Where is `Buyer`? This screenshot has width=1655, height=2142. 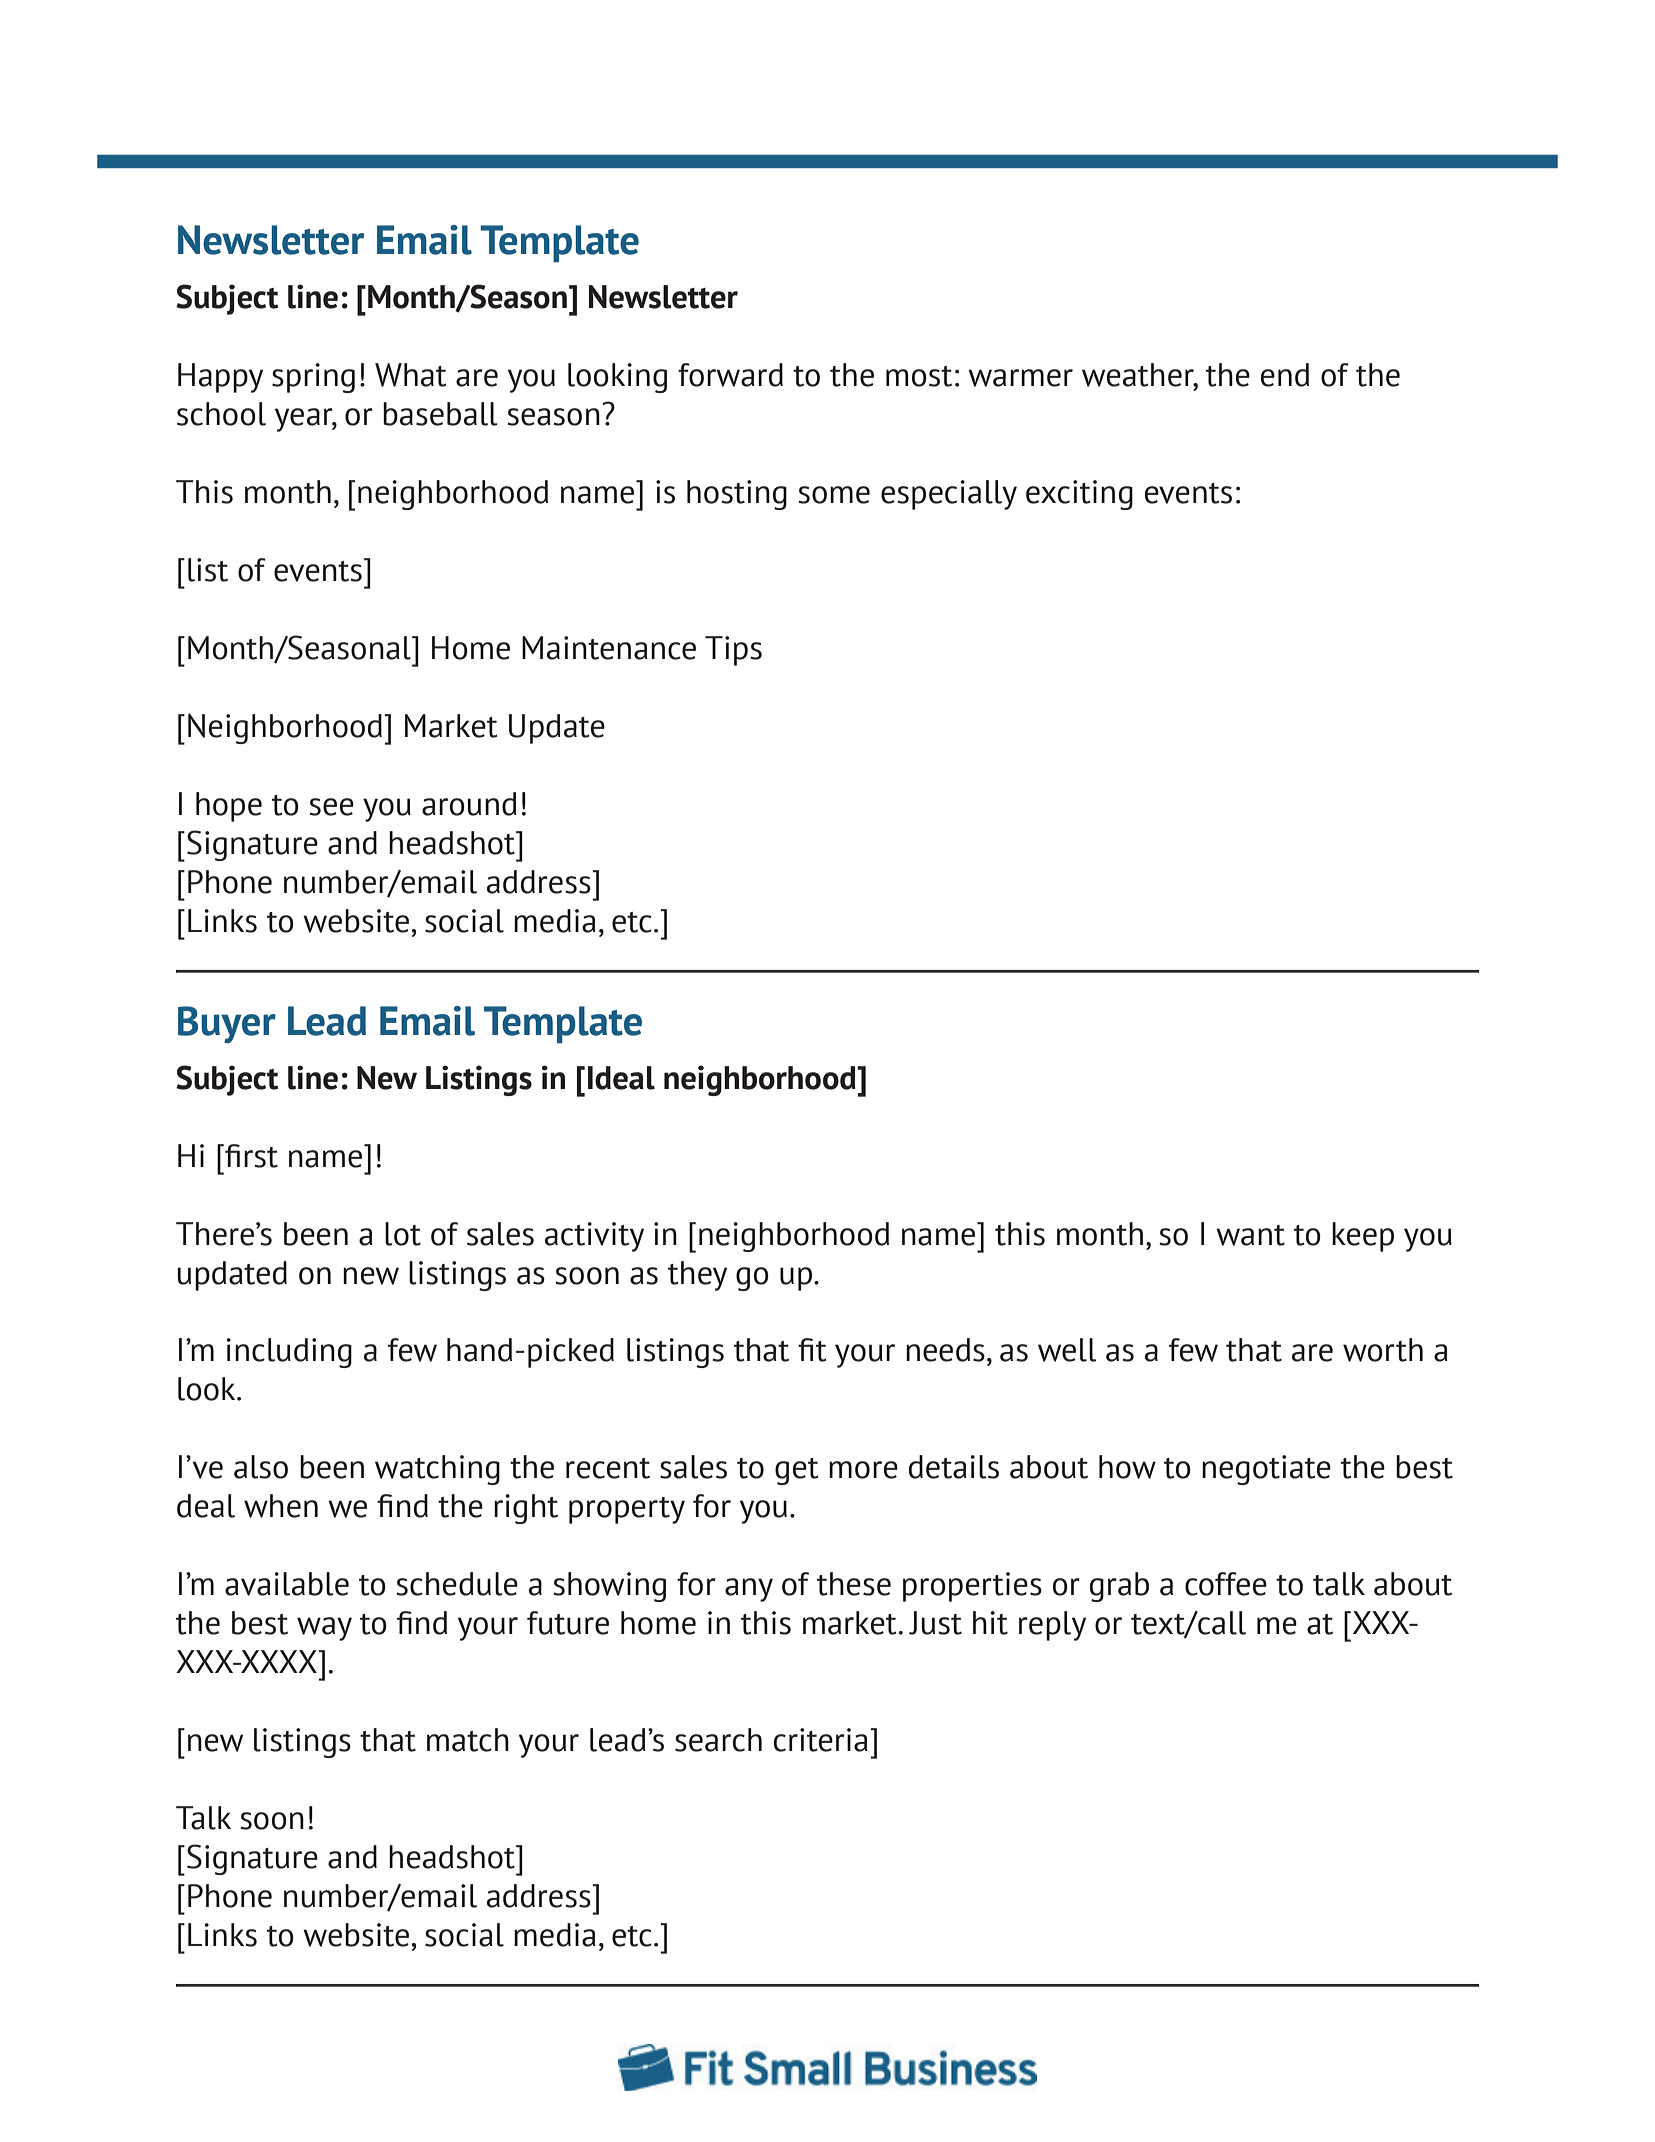
Buyer is located at coordinates (227, 1024).
